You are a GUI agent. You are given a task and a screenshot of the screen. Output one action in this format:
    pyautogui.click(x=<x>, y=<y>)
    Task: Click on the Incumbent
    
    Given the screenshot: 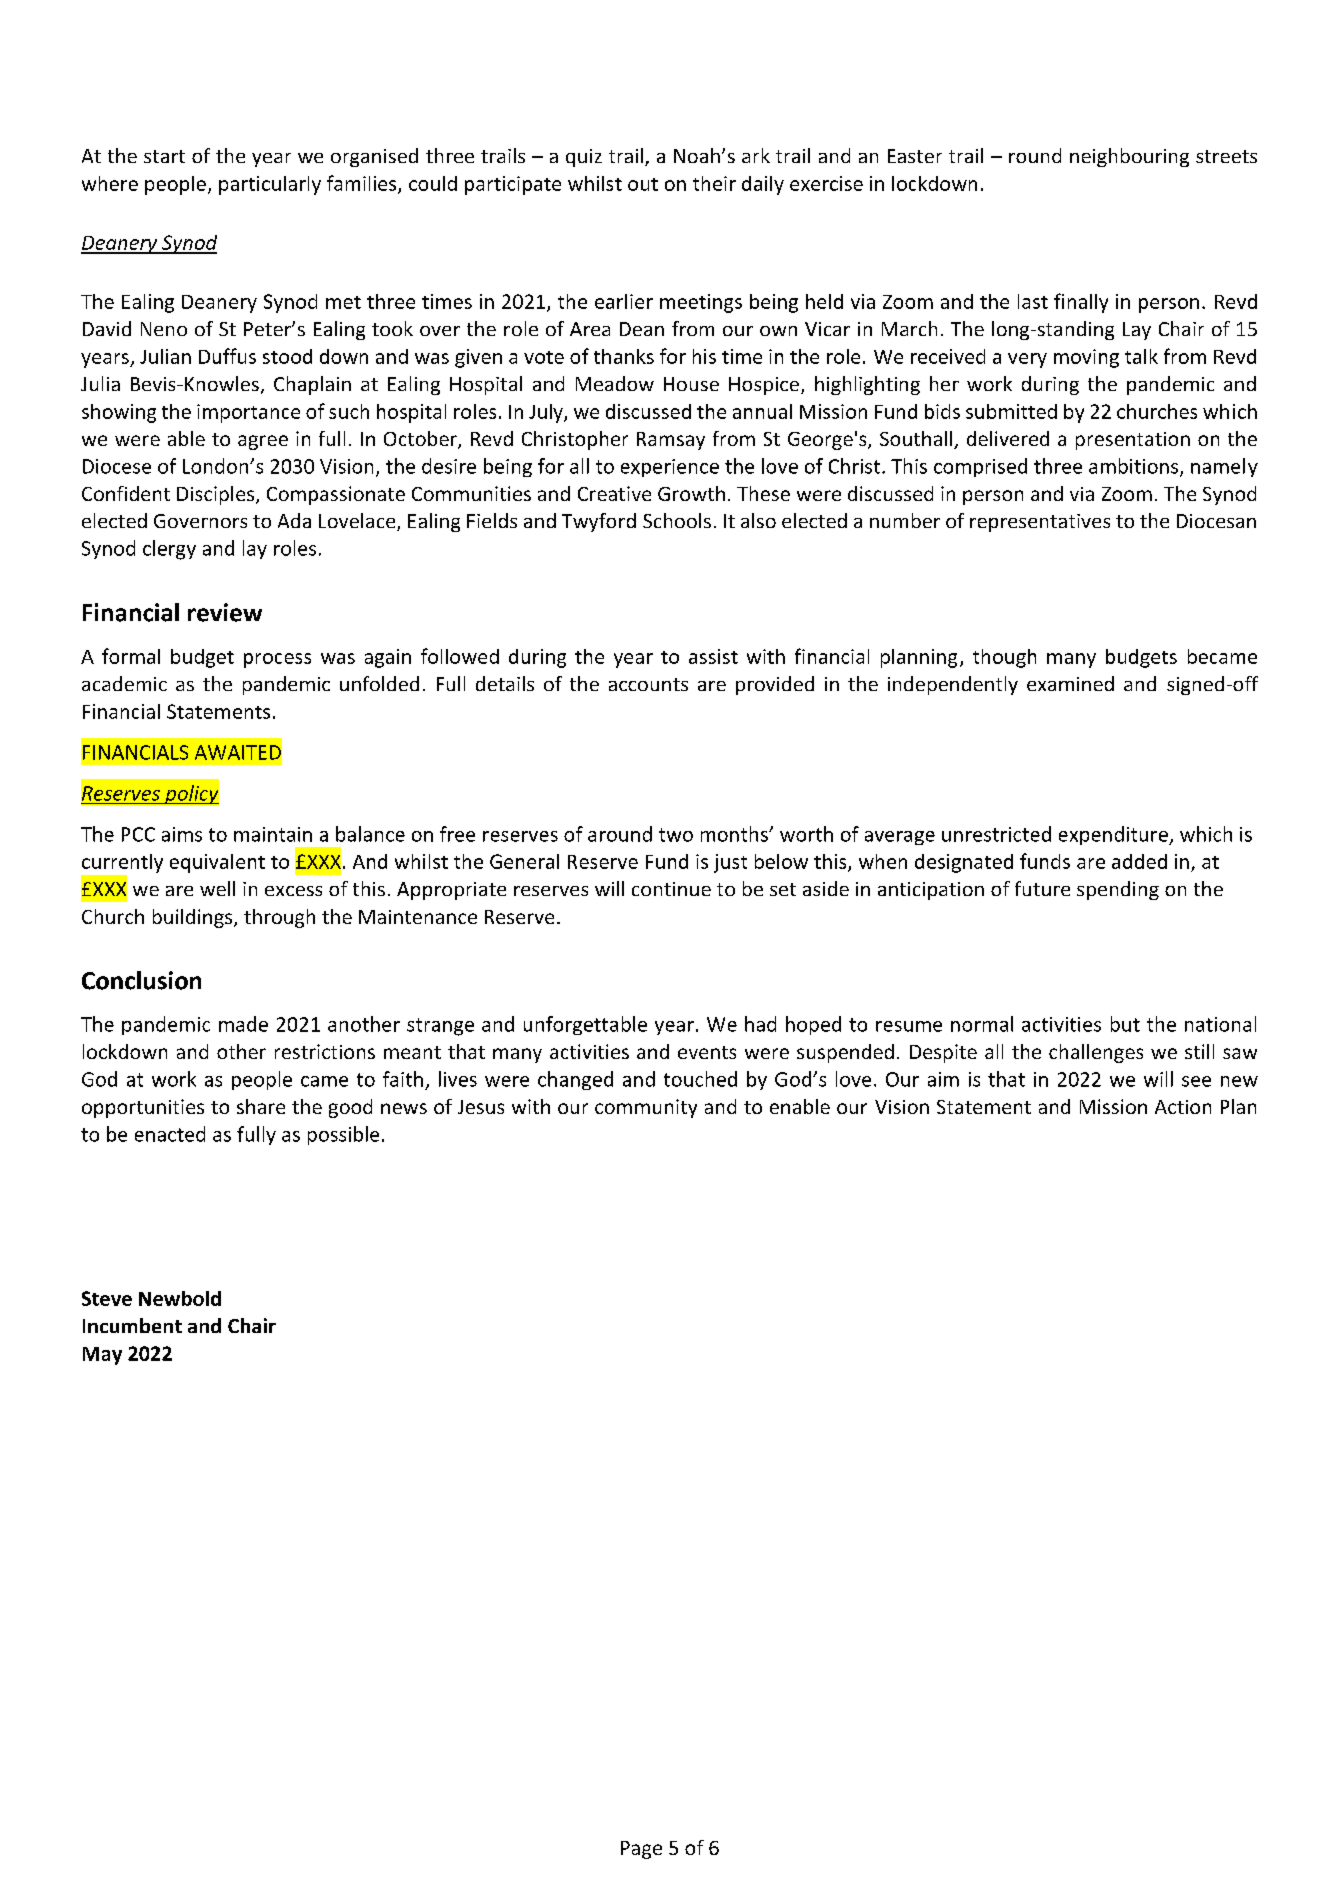 What is the action you would take?
    pyautogui.click(x=132, y=1325)
